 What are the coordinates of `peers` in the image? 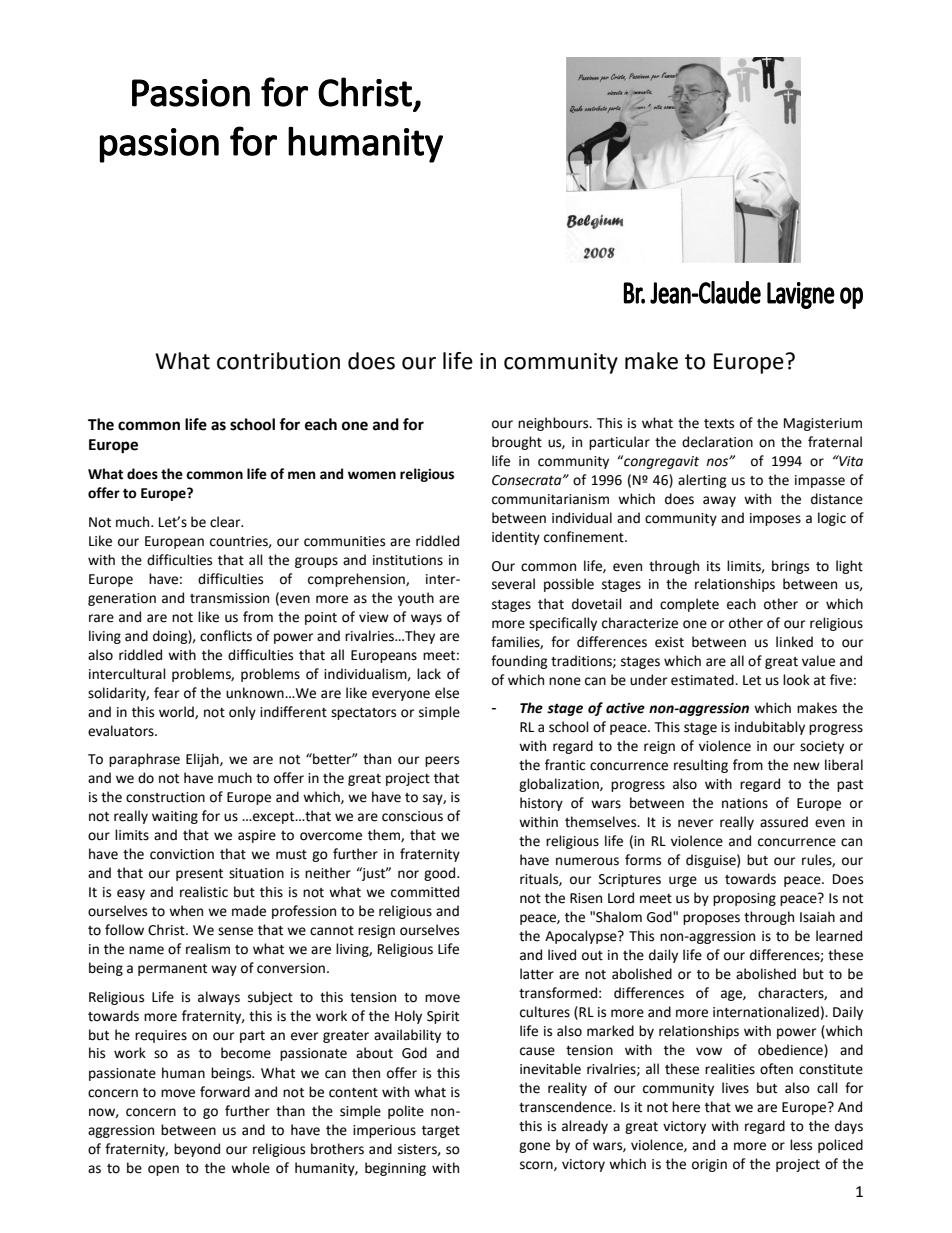 It's located at (442, 761).
